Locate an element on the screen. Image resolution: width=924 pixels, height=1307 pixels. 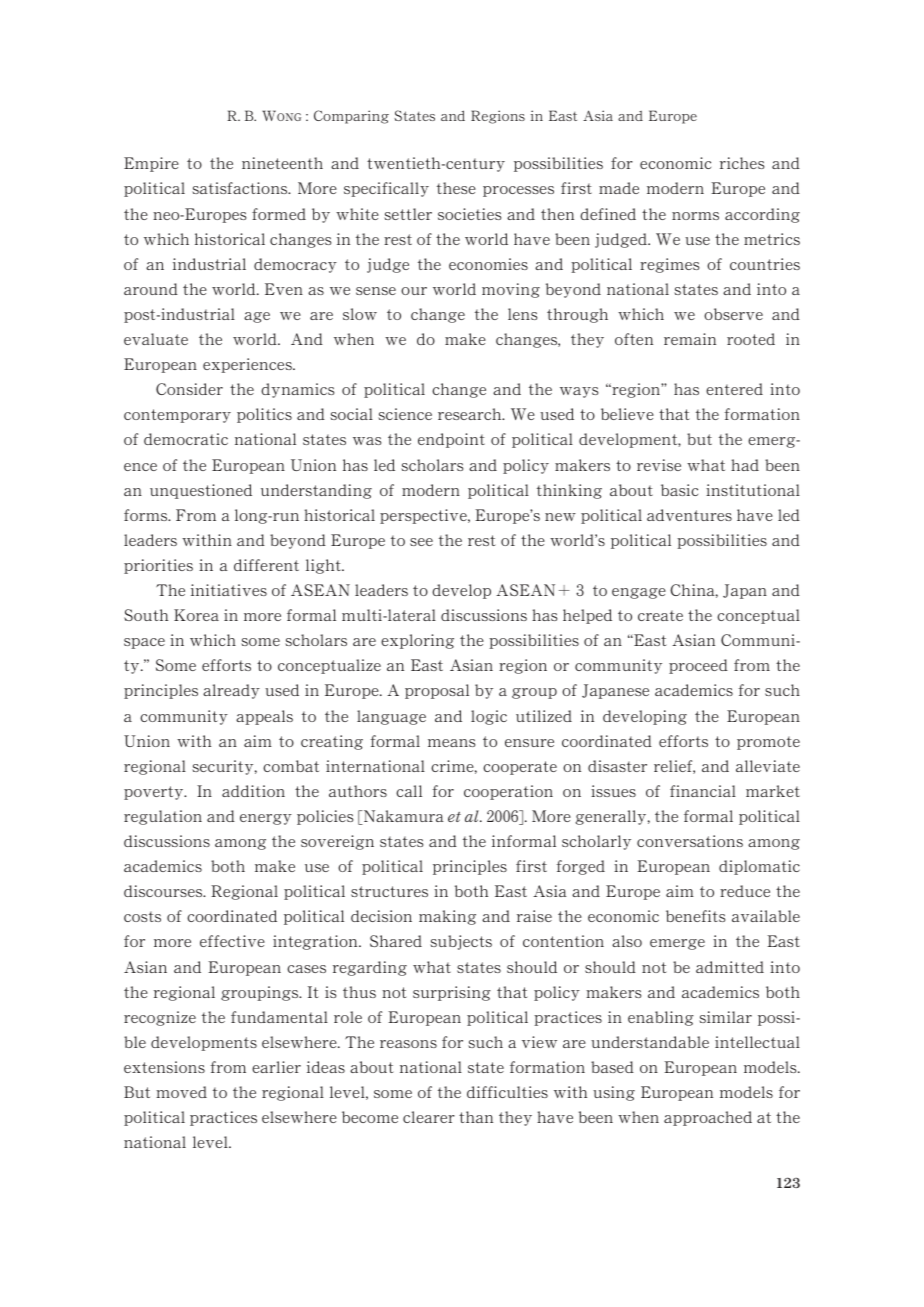
satisfactions is located at coordinates (241, 188).
